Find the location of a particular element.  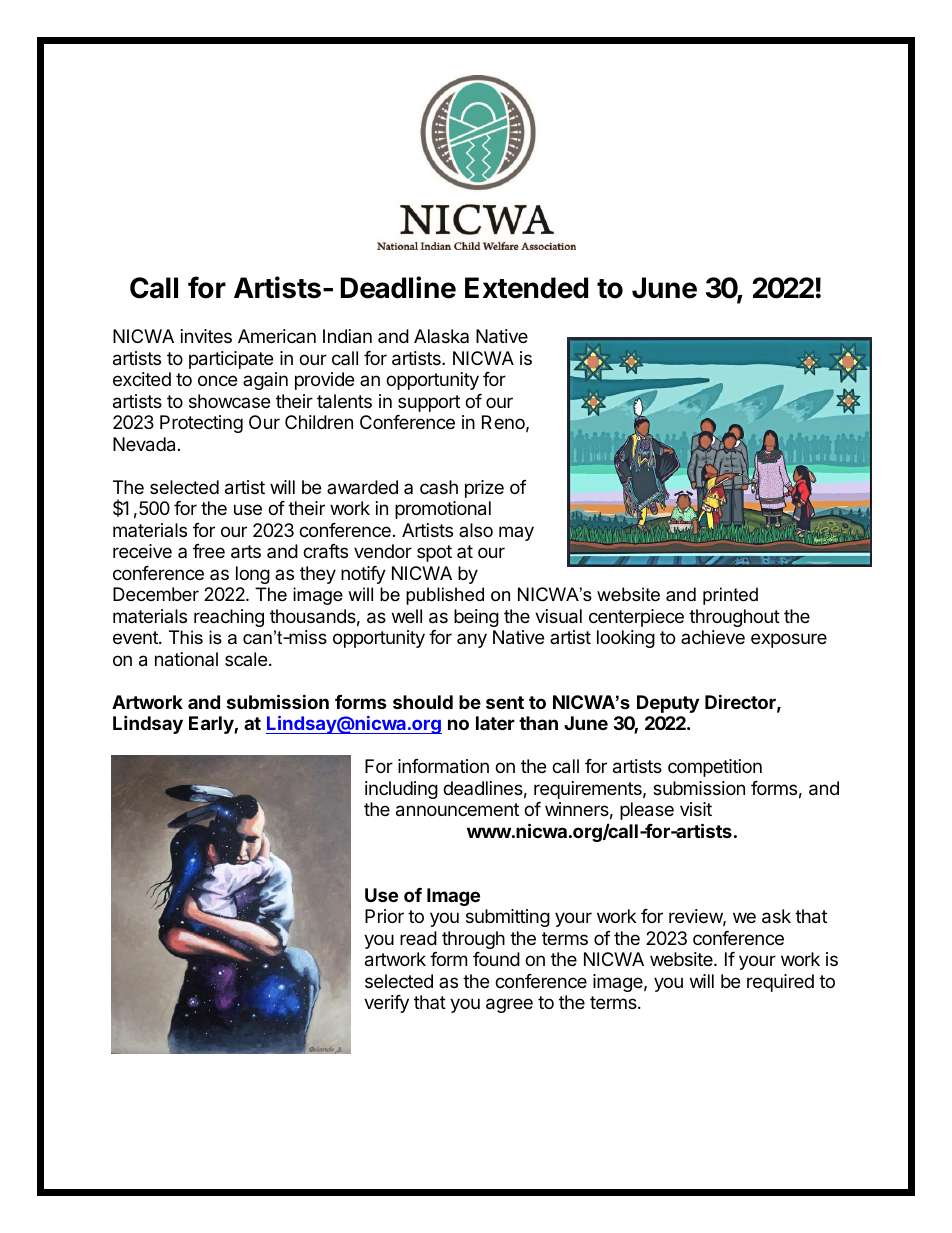

free is located at coordinates (209, 551).
